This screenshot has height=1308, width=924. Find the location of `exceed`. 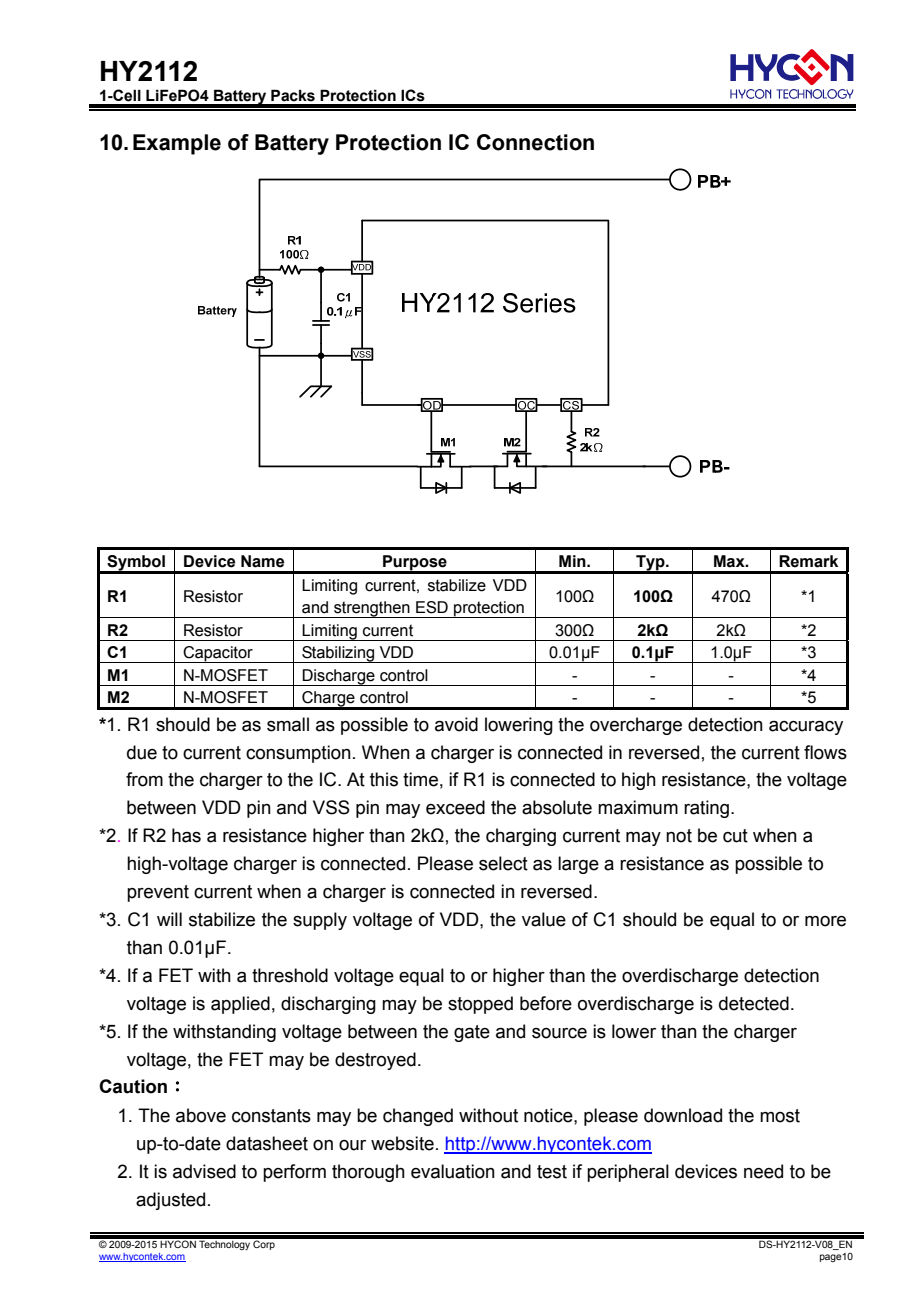

exceed is located at coordinates (455, 807).
